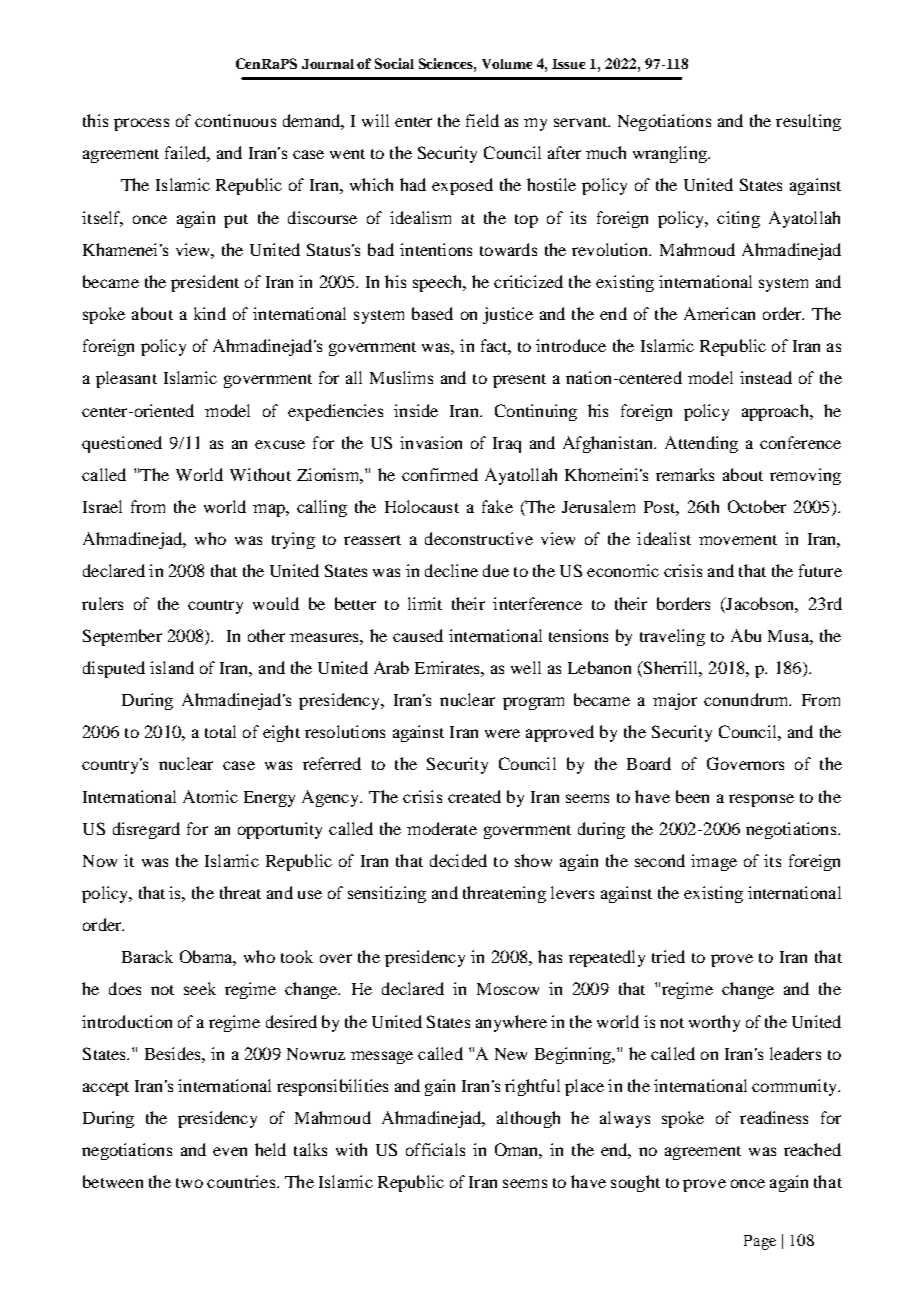  What do you see at coordinates (387, 894) in the screenshot?
I see `sensitizing` at bounding box center [387, 894].
